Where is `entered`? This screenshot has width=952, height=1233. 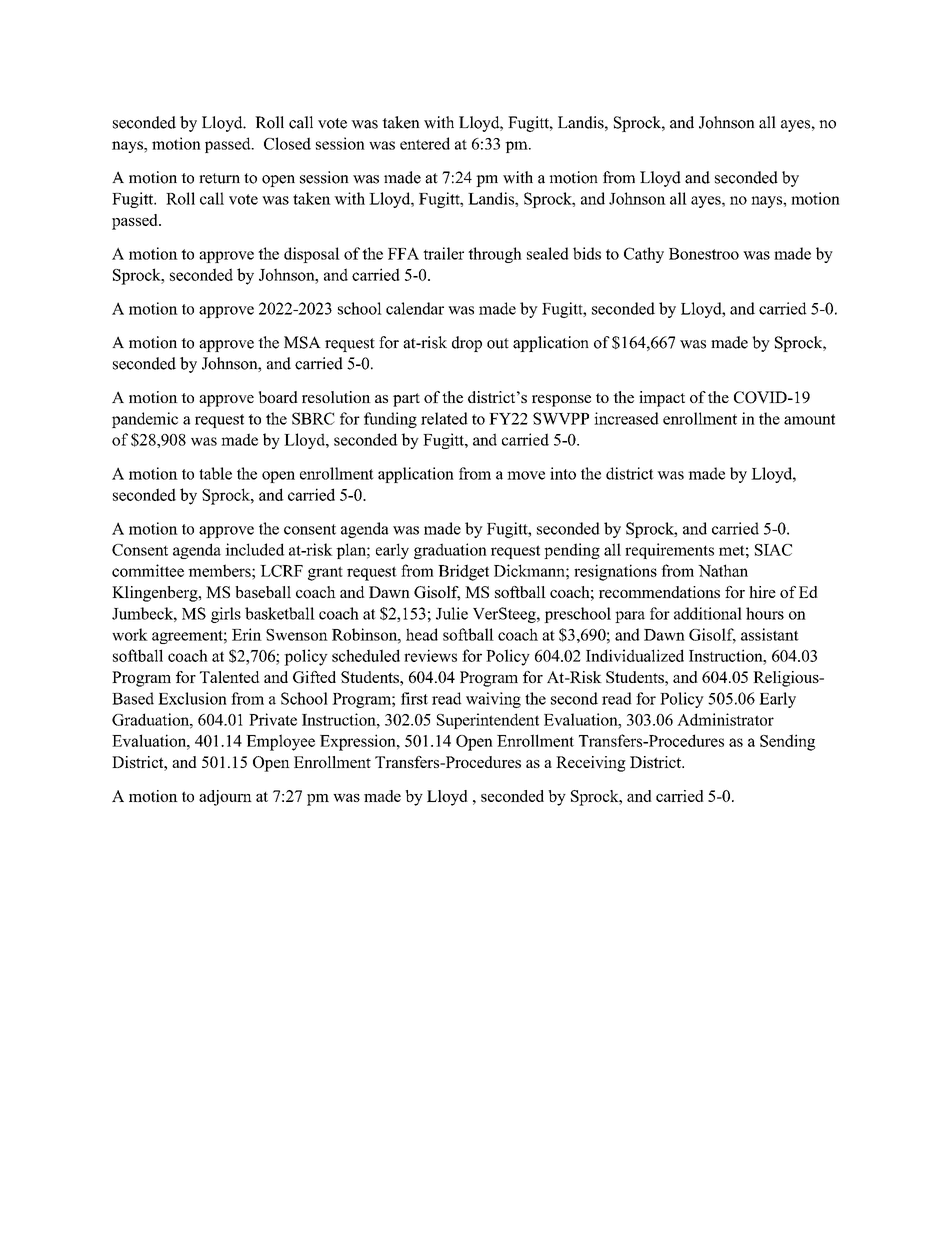
entered is located at coordinates (425, 143).
